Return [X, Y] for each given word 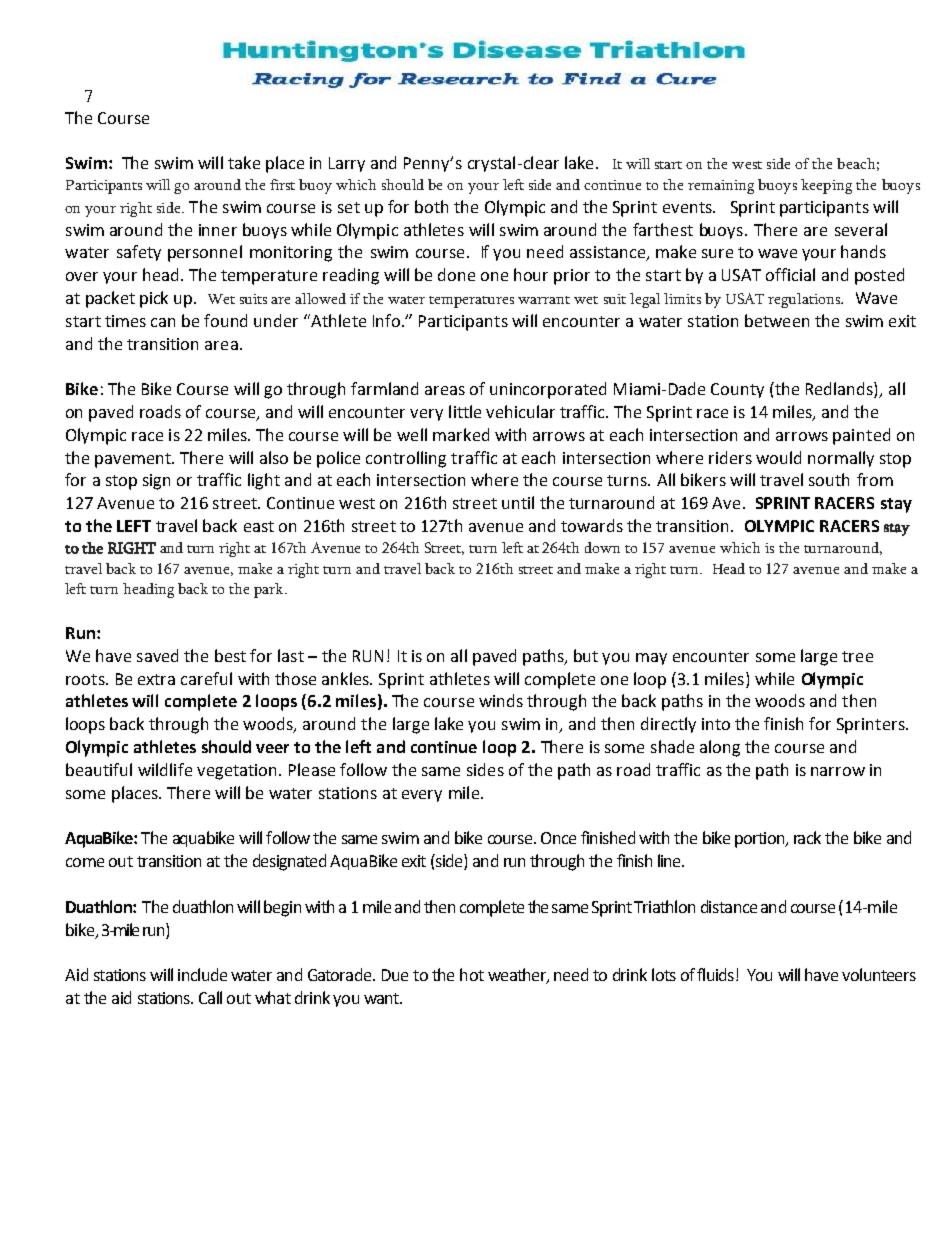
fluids [715, 974]
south [829, 479]
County [737, 390]
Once [558, 838]
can [163, 322]
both [431, 206]
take [244, 162]
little [465, 411]
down [602, 547]
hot [472, 974]
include [202, 974]
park [270, 590]
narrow [838, 771]
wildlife [165, 769]
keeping [826, 186]
